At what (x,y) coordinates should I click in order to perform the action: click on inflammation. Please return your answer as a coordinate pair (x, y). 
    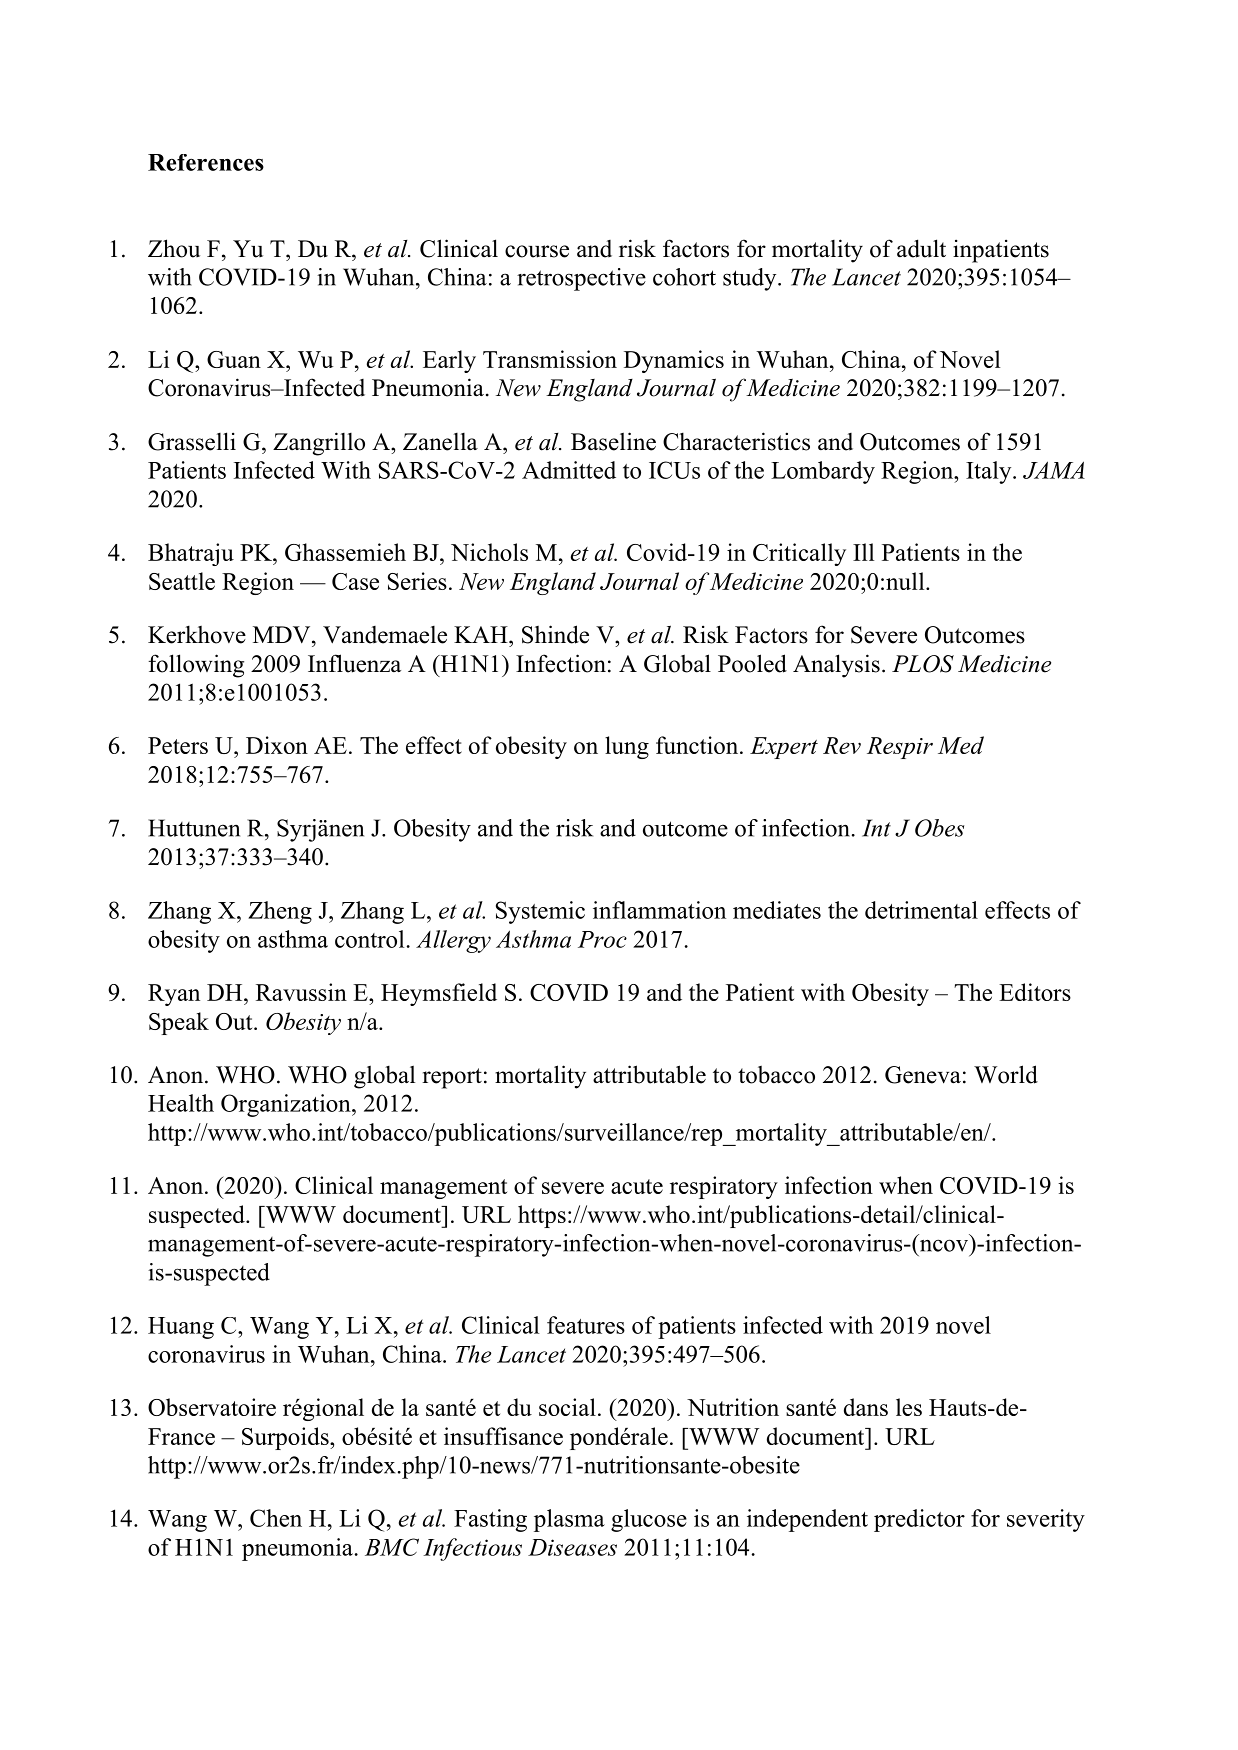
    Looking at the image, I should click on (659, 910).
